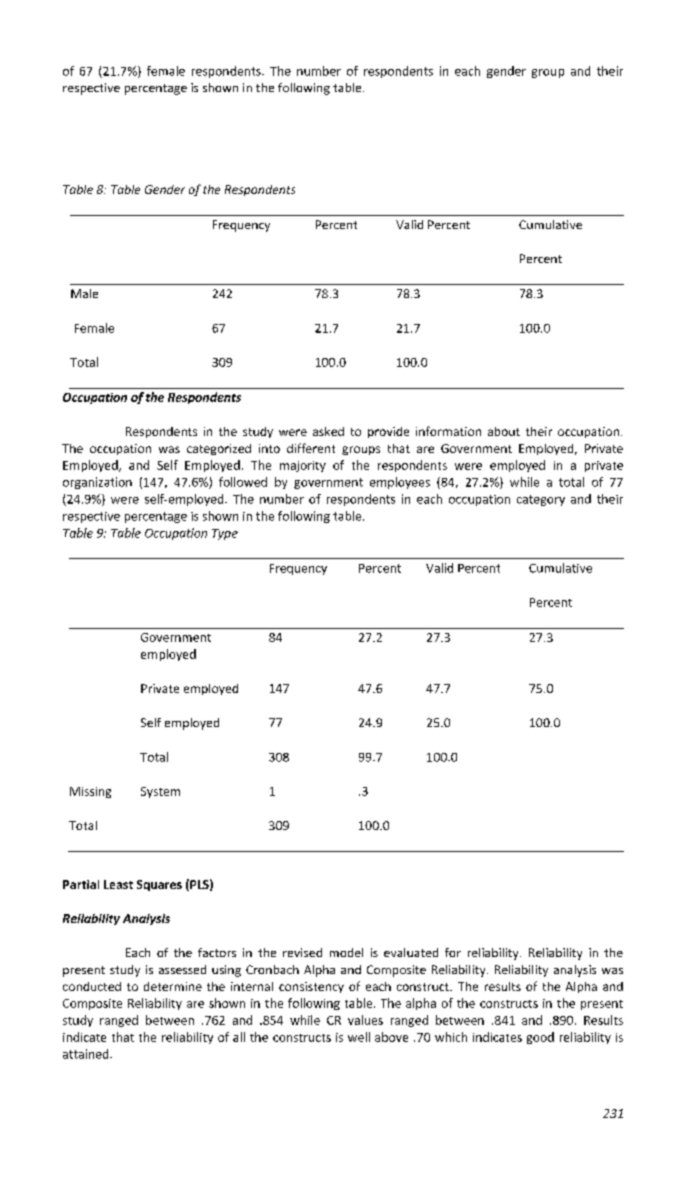  I want to click on about, so click(504, 431).
